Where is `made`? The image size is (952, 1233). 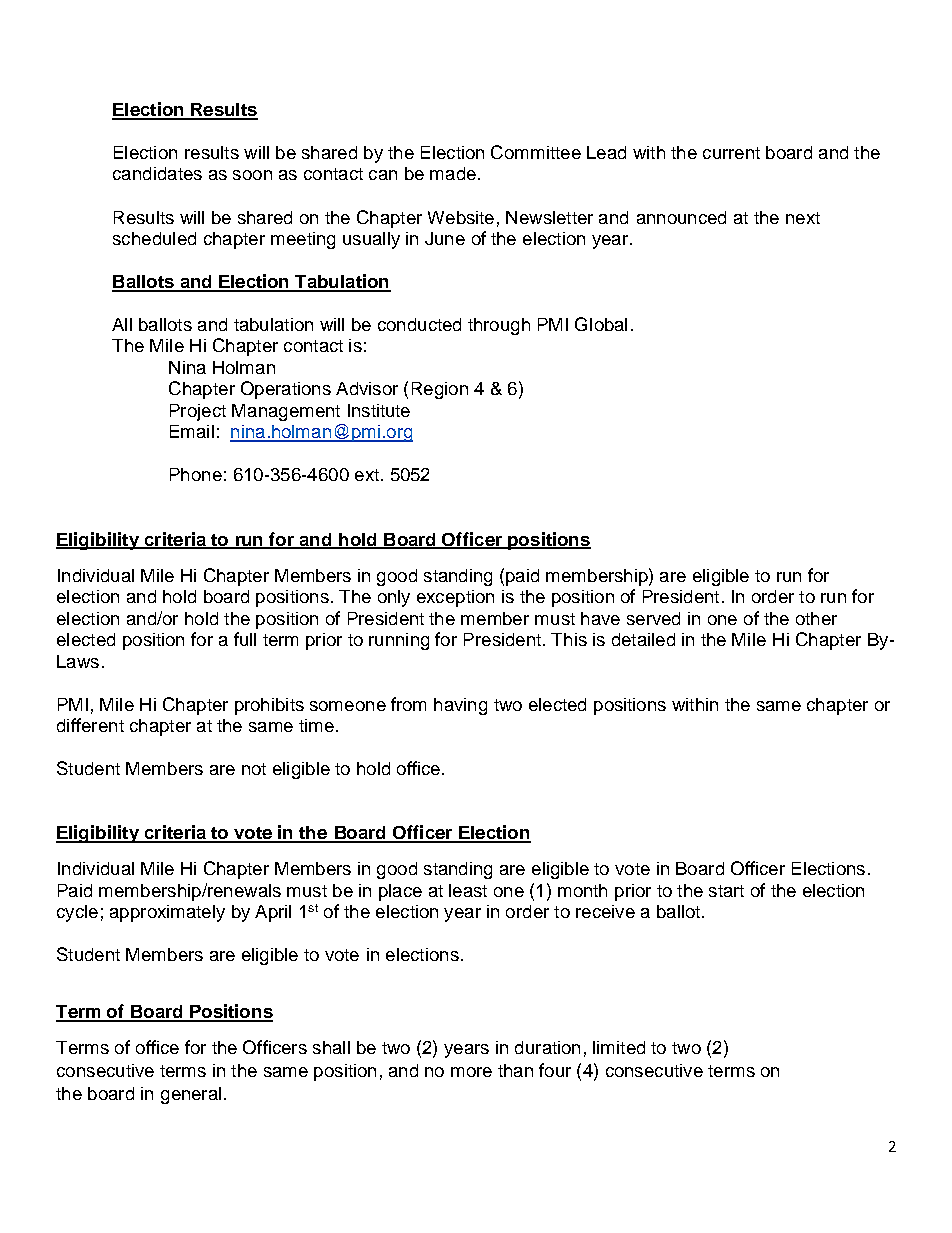
made is located at coordinates (453, 173).
